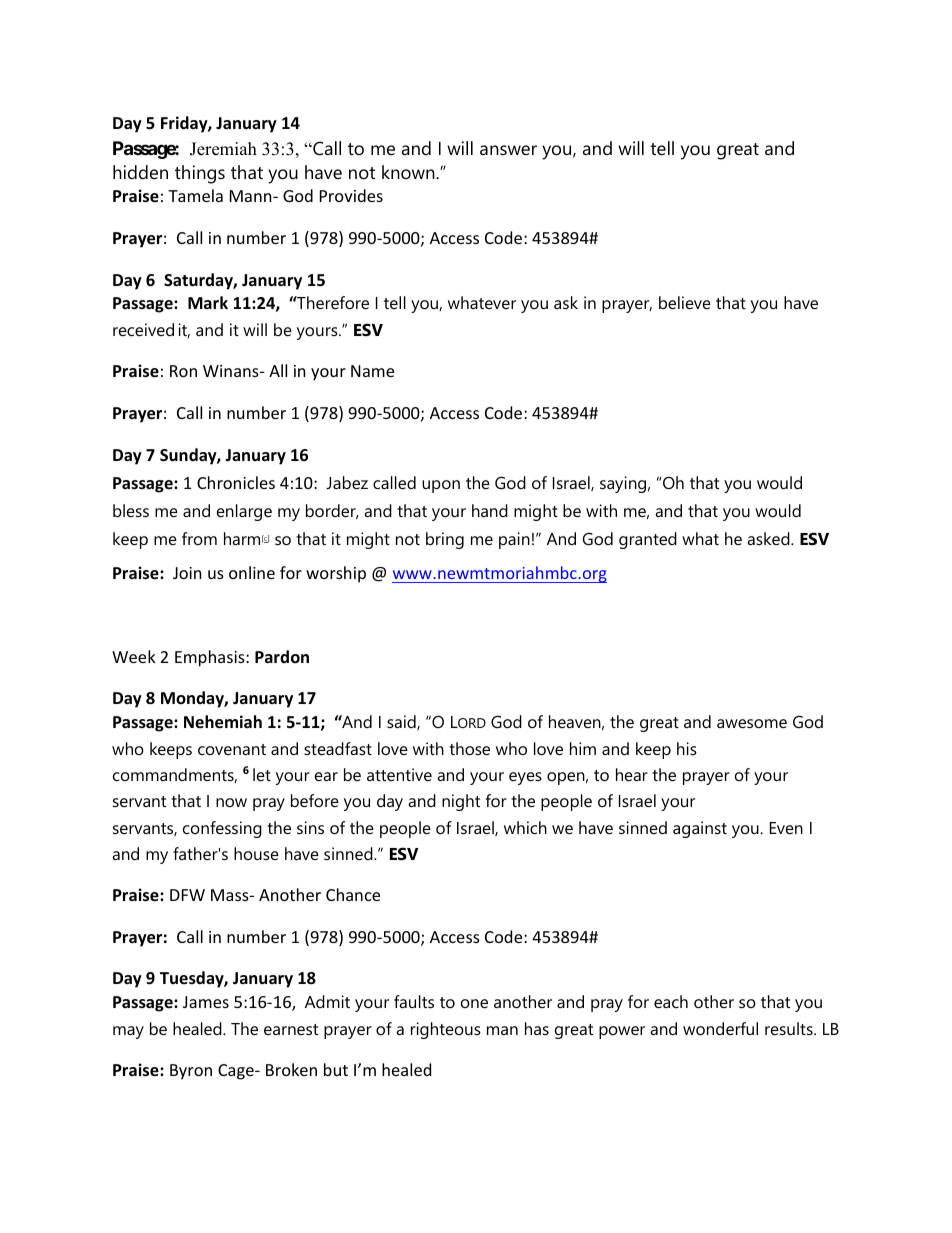 The height and width of the screenshot is (1233, 952). Describe the element at coordinates (687, 748) in the screenshot. I see `his` at that location.
